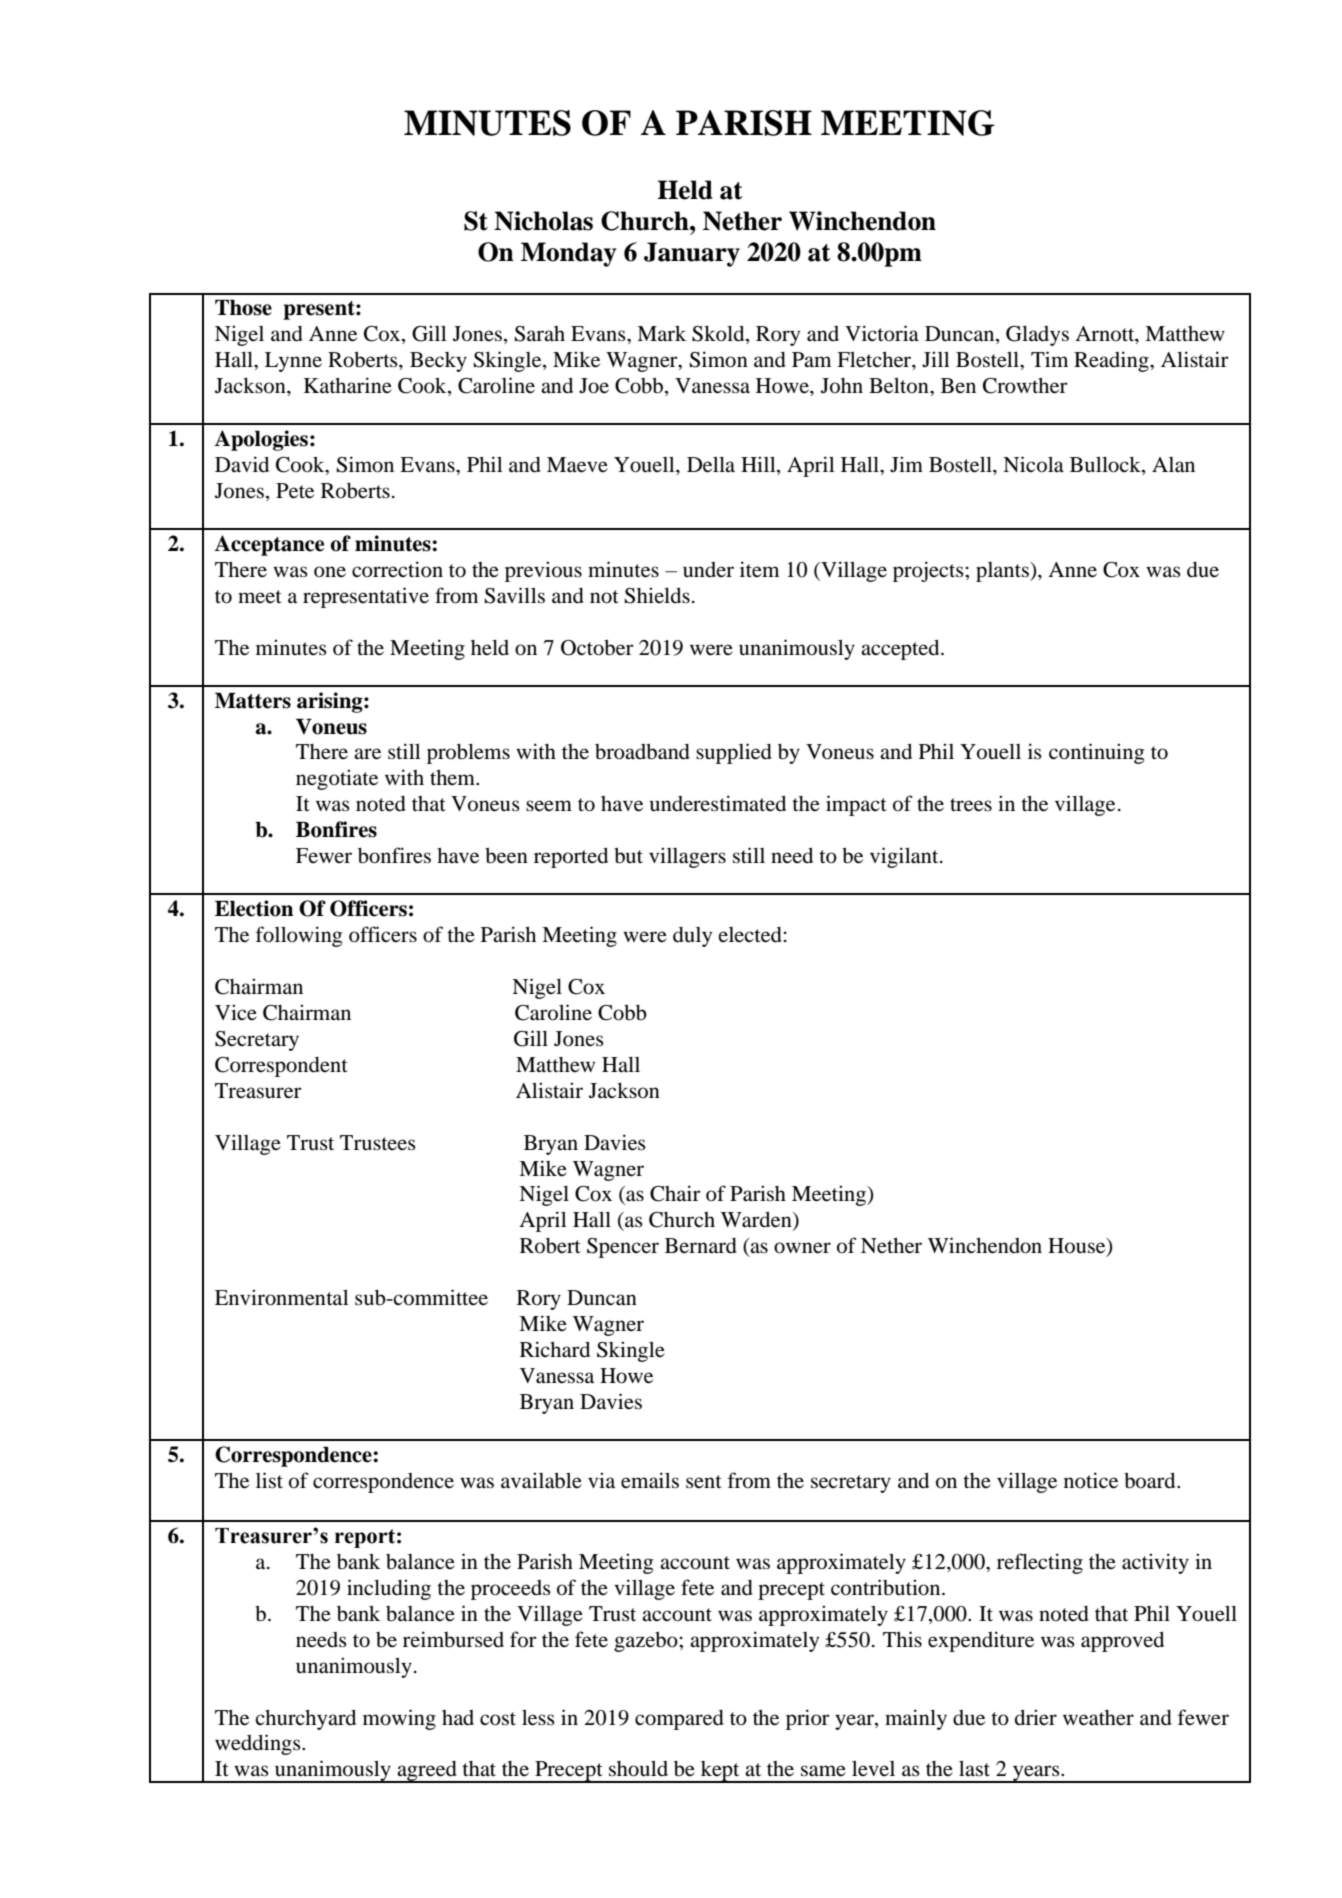  I want to click on drier, so click(1036, 1717).
